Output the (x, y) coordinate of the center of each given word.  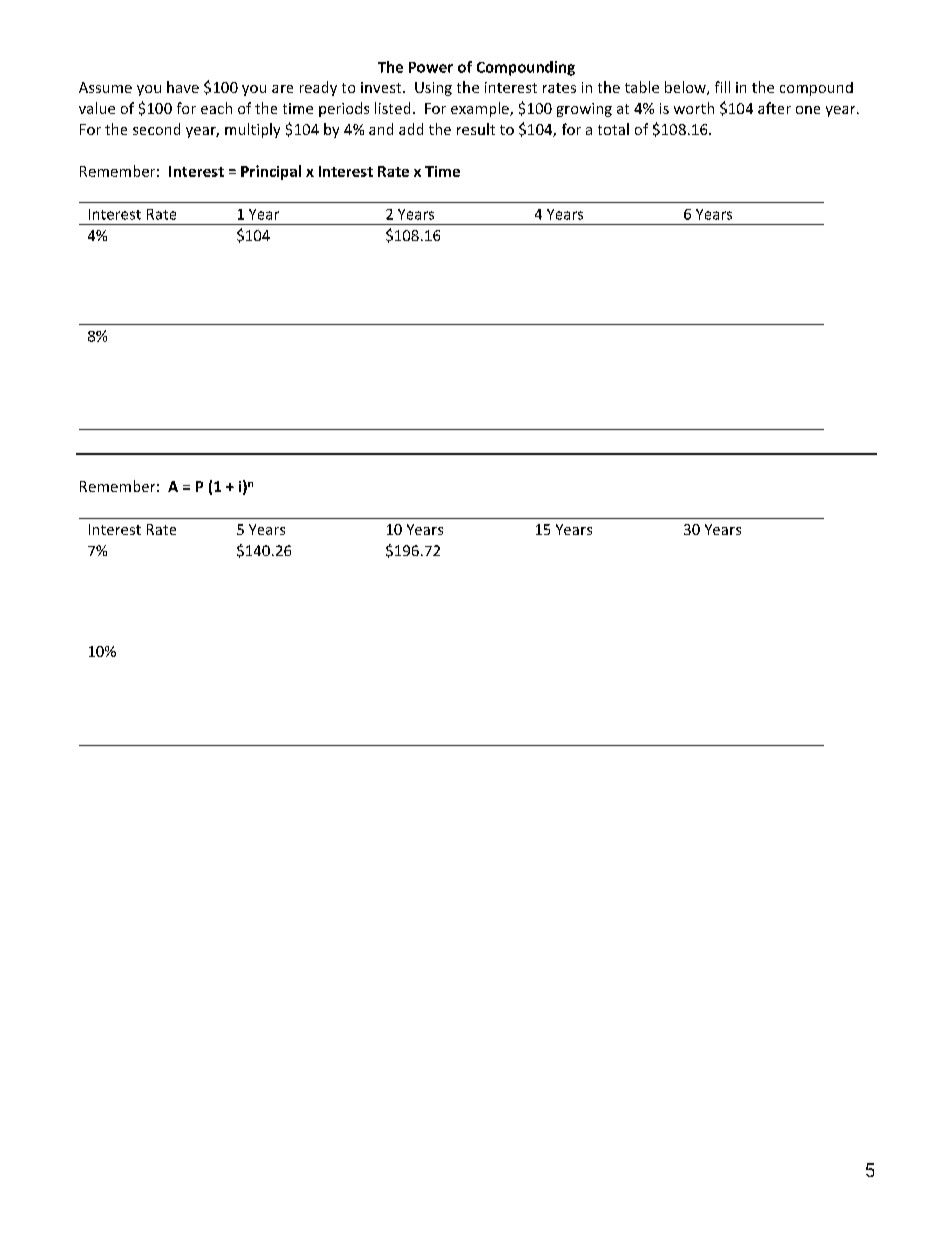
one (808, 110)
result (476, 129)
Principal (271, 172)
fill (722, 87)
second (156, 129)
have (183, 87)
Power (431, 67)
